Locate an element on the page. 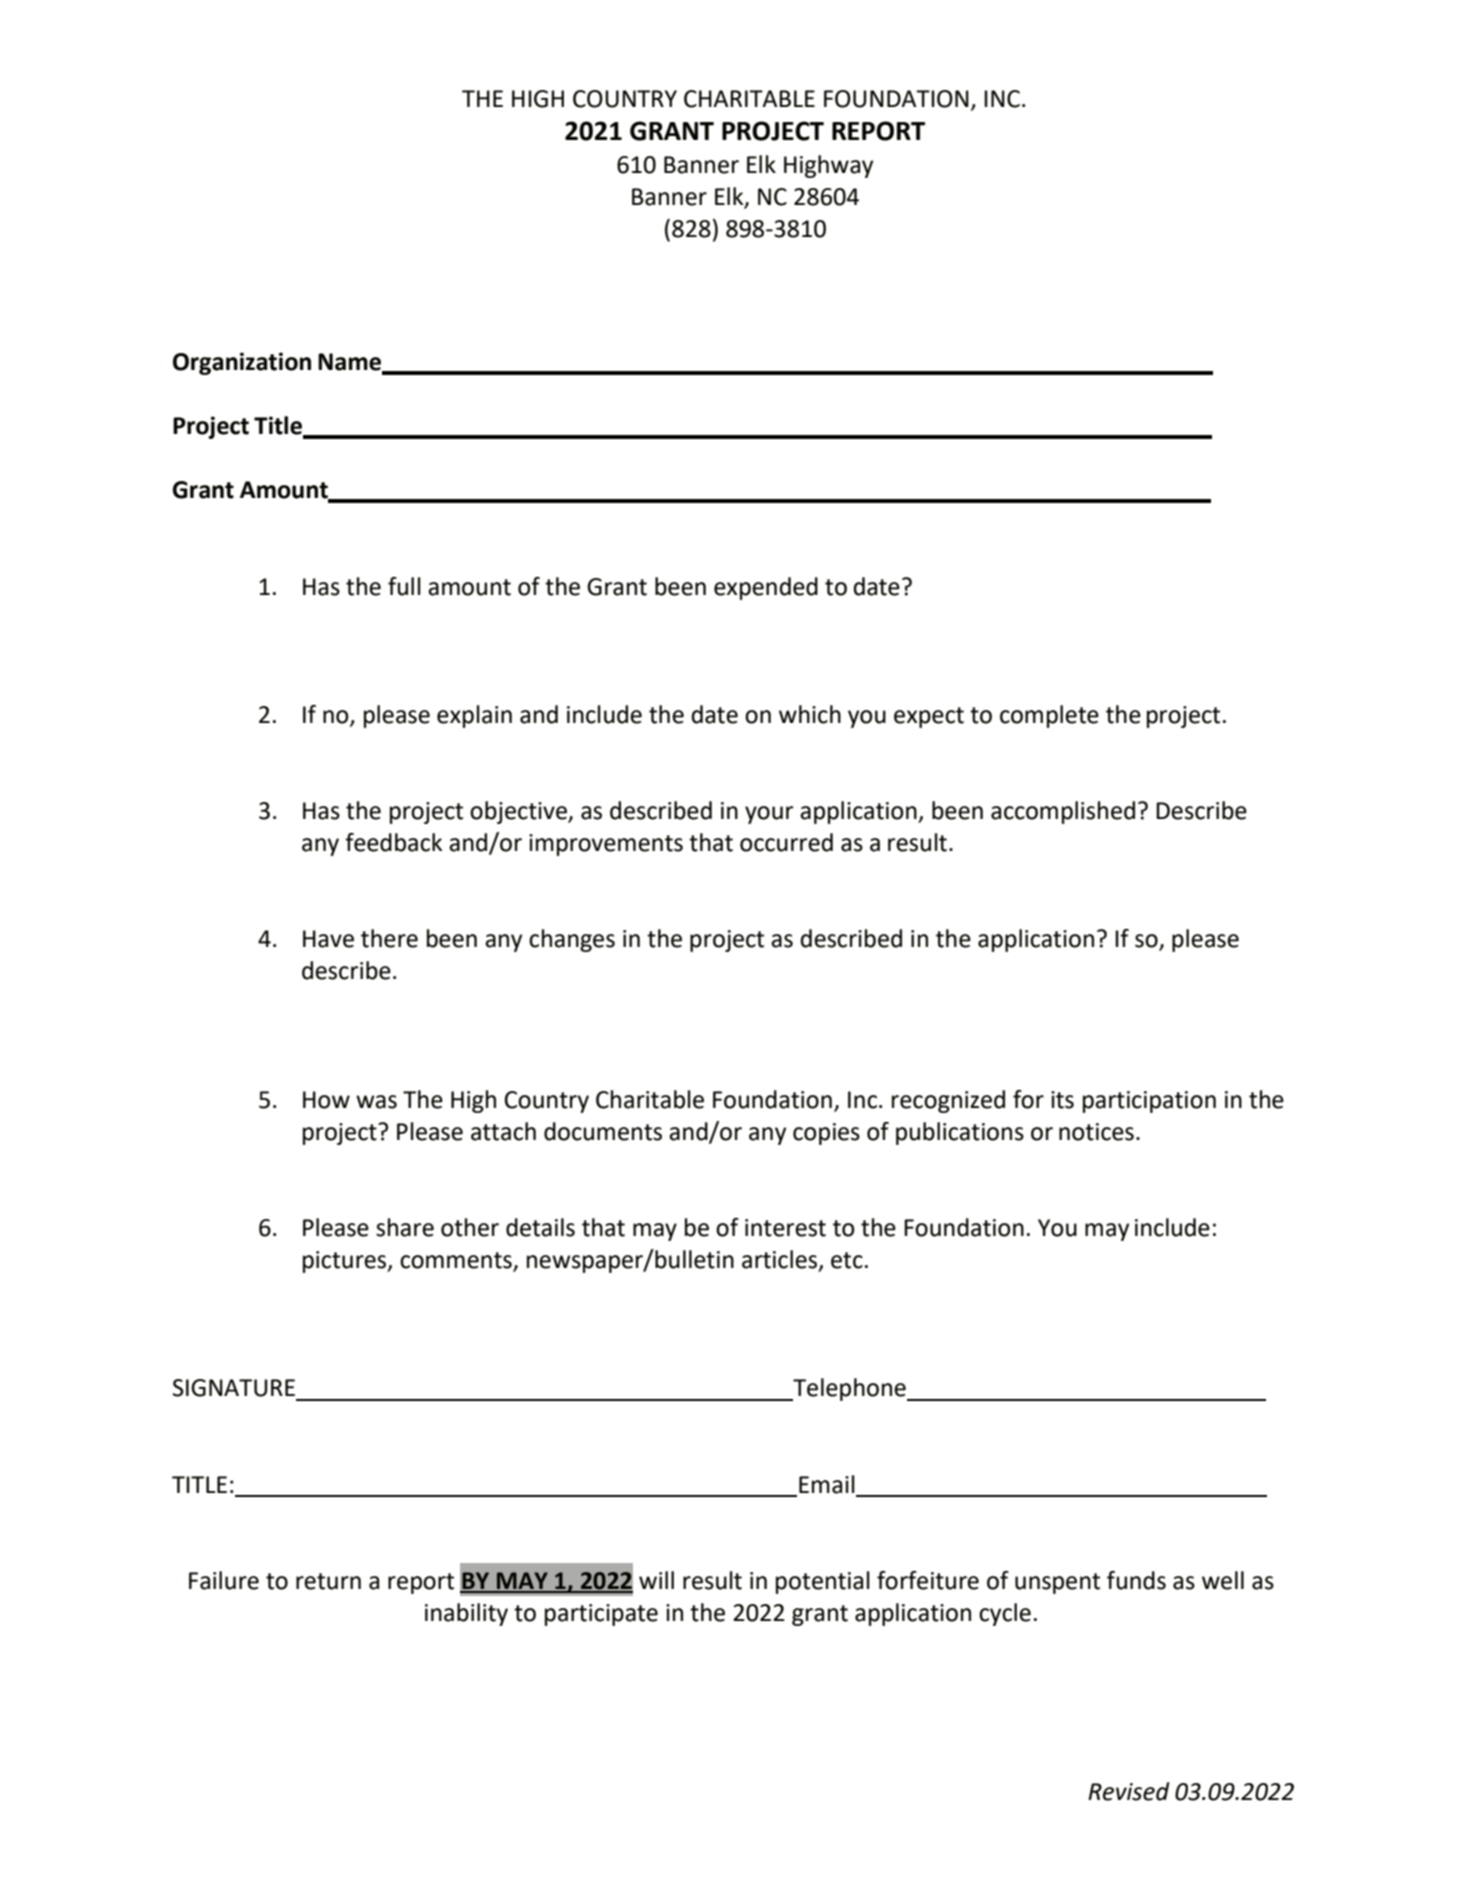 The width and height of the image is (1462, 1891). its is located at coordinates (1062, 1100).
